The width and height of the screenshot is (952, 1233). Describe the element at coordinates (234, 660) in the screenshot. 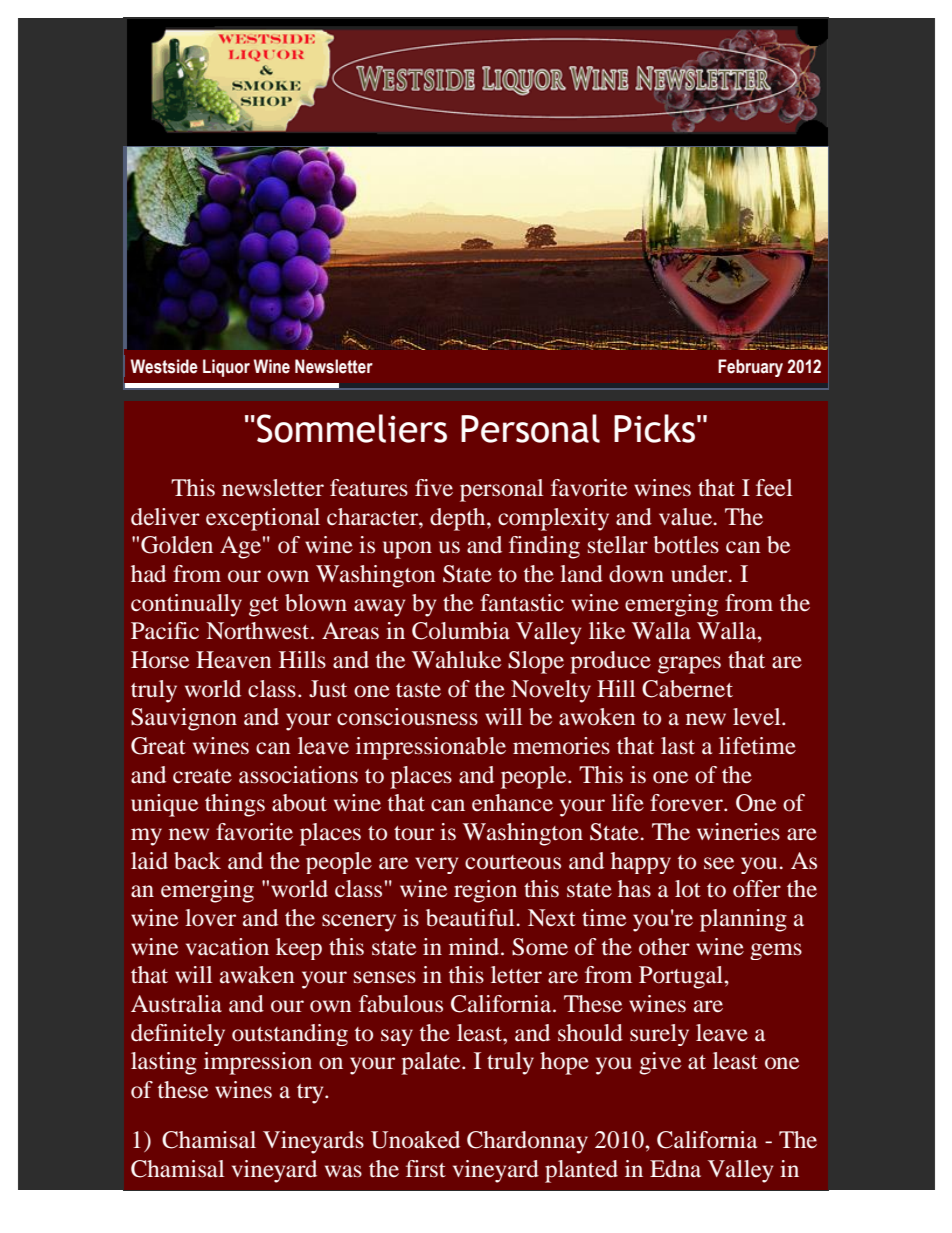

I see `Heaven` at that location.
